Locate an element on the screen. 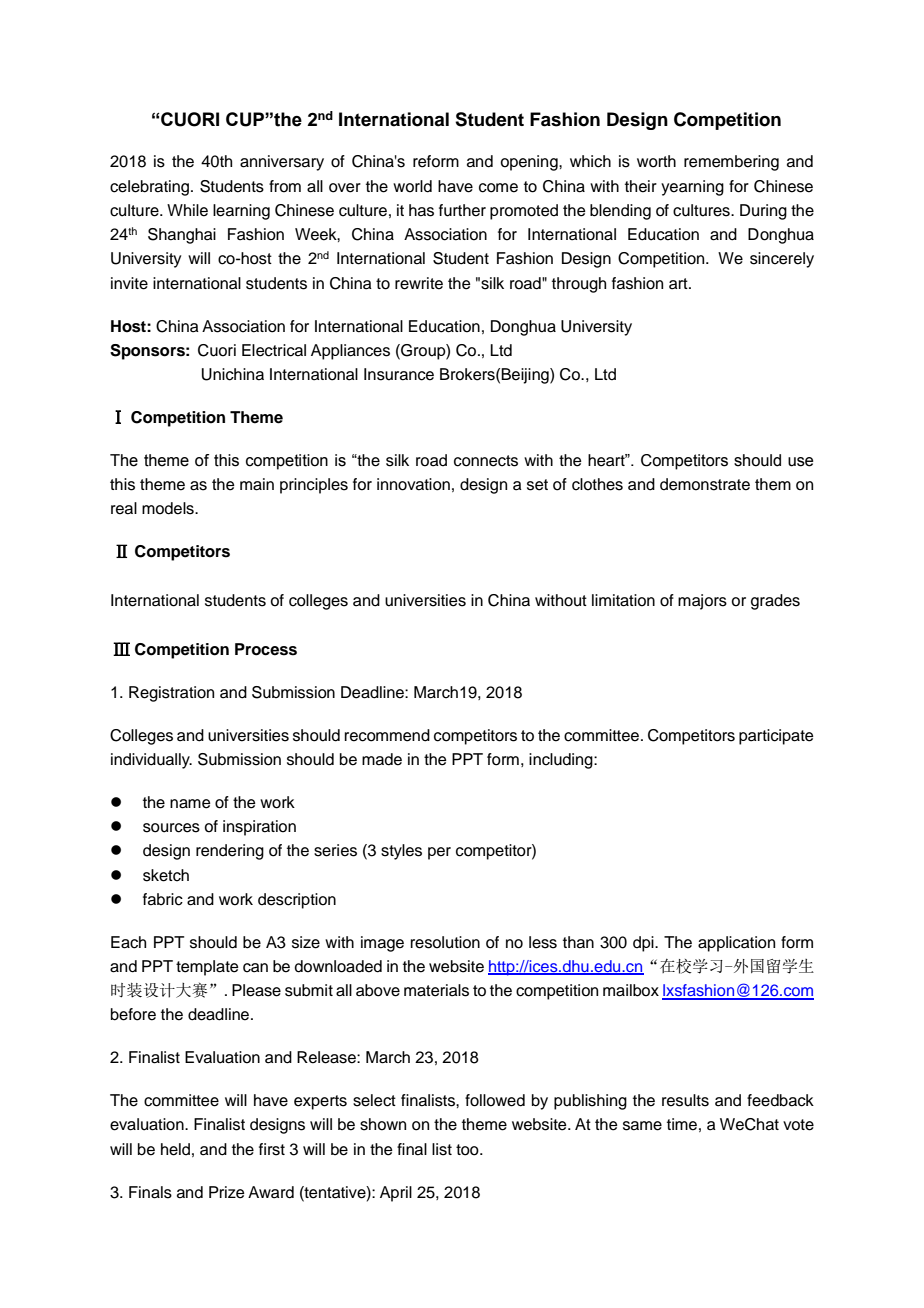  innovation is located at coordinates (413, 484).
